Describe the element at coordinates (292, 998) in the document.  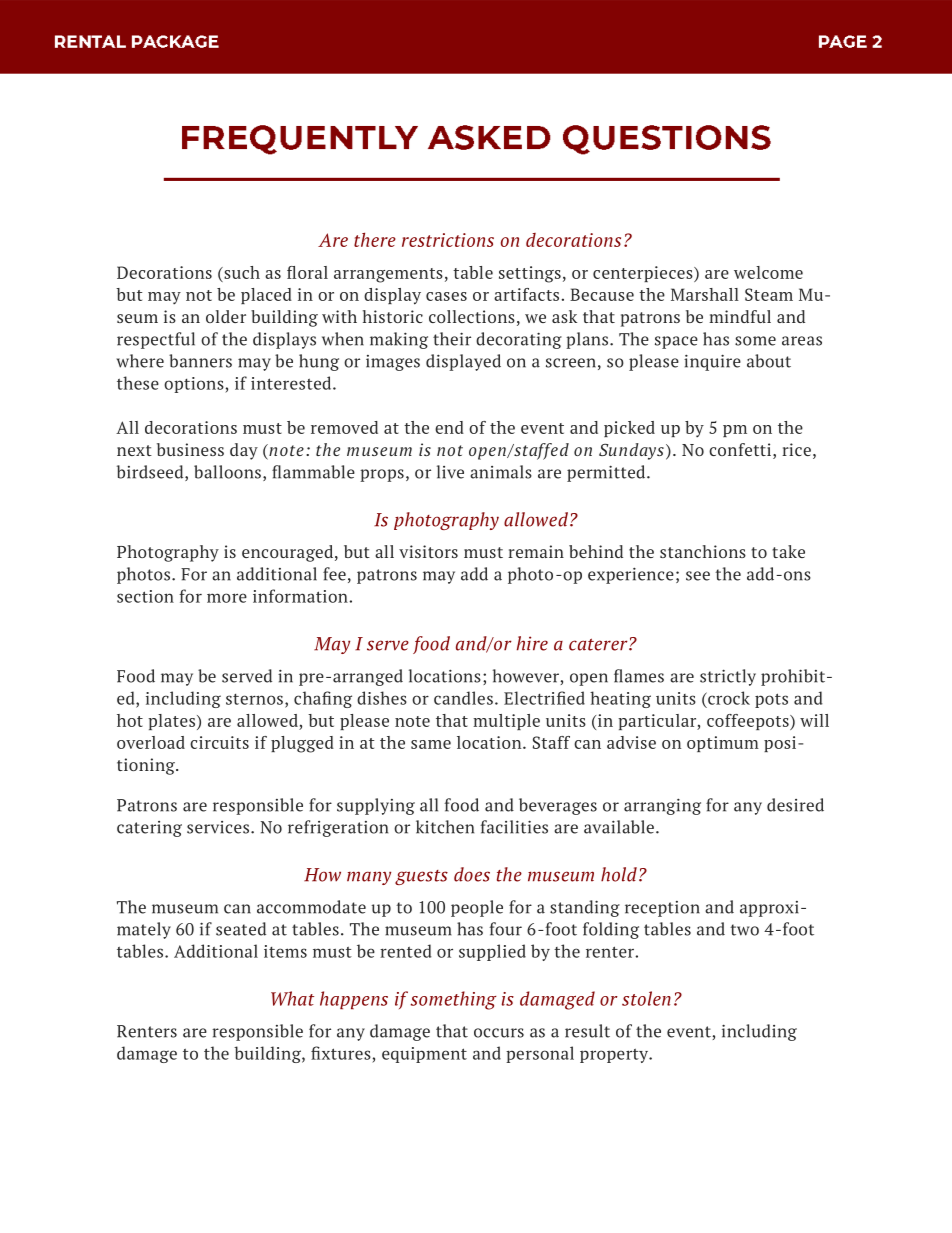
I see `What` at that location.
